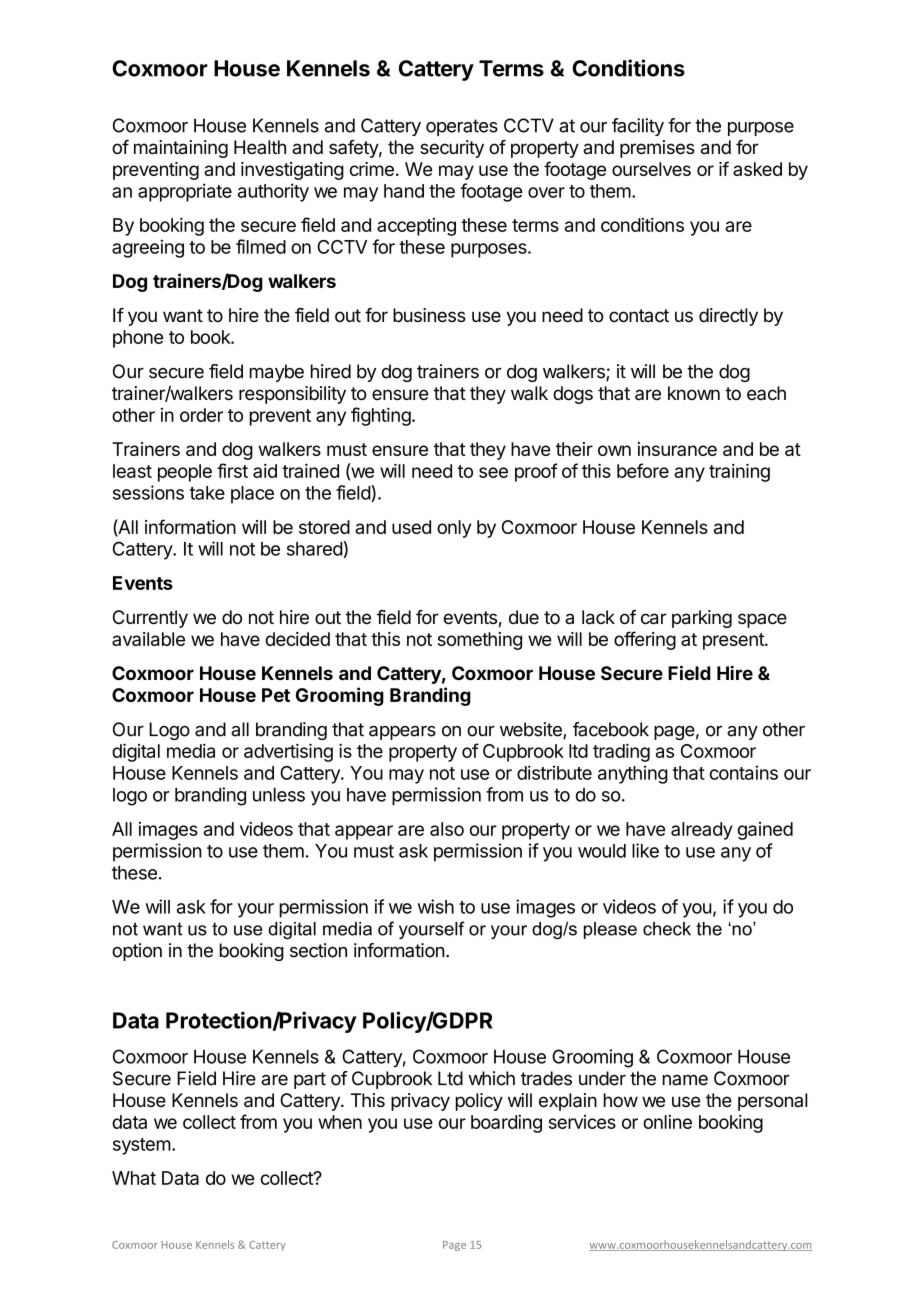  Describe the element at coordinates (739, 472) in the image. I see `training` at that location.
